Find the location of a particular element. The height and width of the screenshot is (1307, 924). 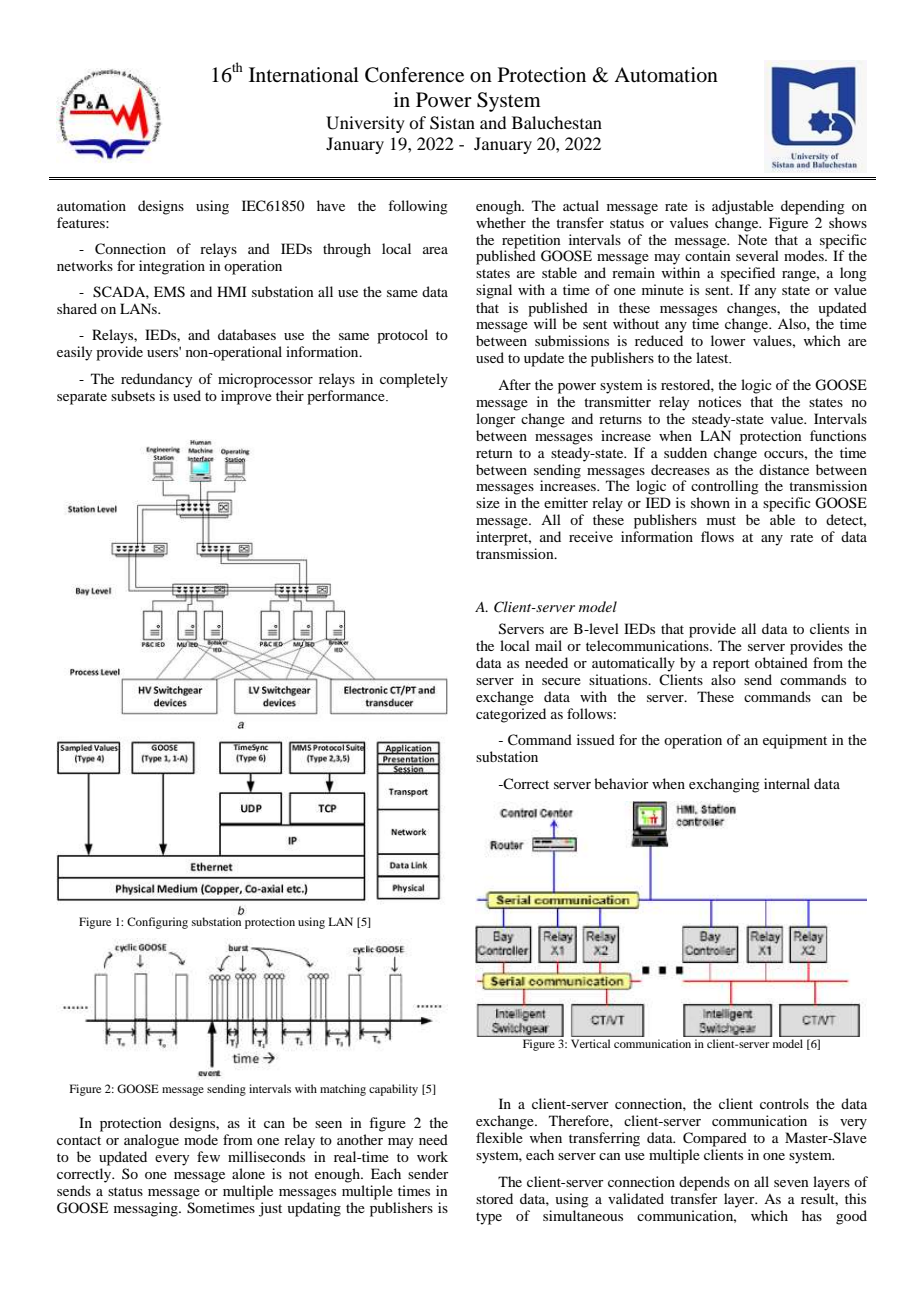

seven is located at coordinates (791, 1183).
